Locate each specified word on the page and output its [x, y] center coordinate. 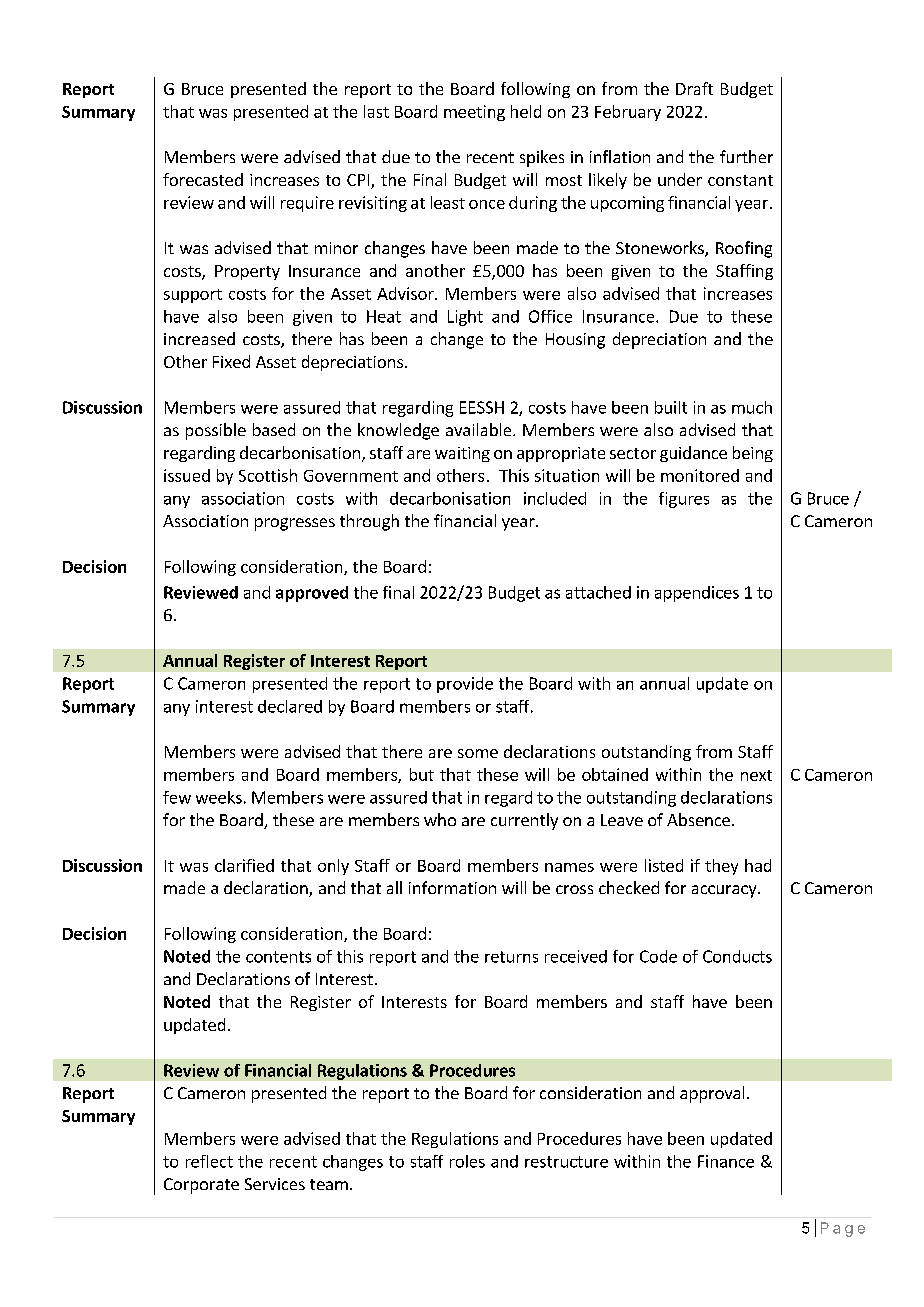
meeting [474, 113]
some [478, 753]
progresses [295, 524]
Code [658, 956]
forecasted [203, 179]
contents [278, 957]
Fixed [231, 361]
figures [684, 500]
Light [465, 318]
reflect [209, 1161]
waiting [462, 454]
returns [511, 957]
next [756, 775]
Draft [694, 88]
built [671, 407]
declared [290, 706]
